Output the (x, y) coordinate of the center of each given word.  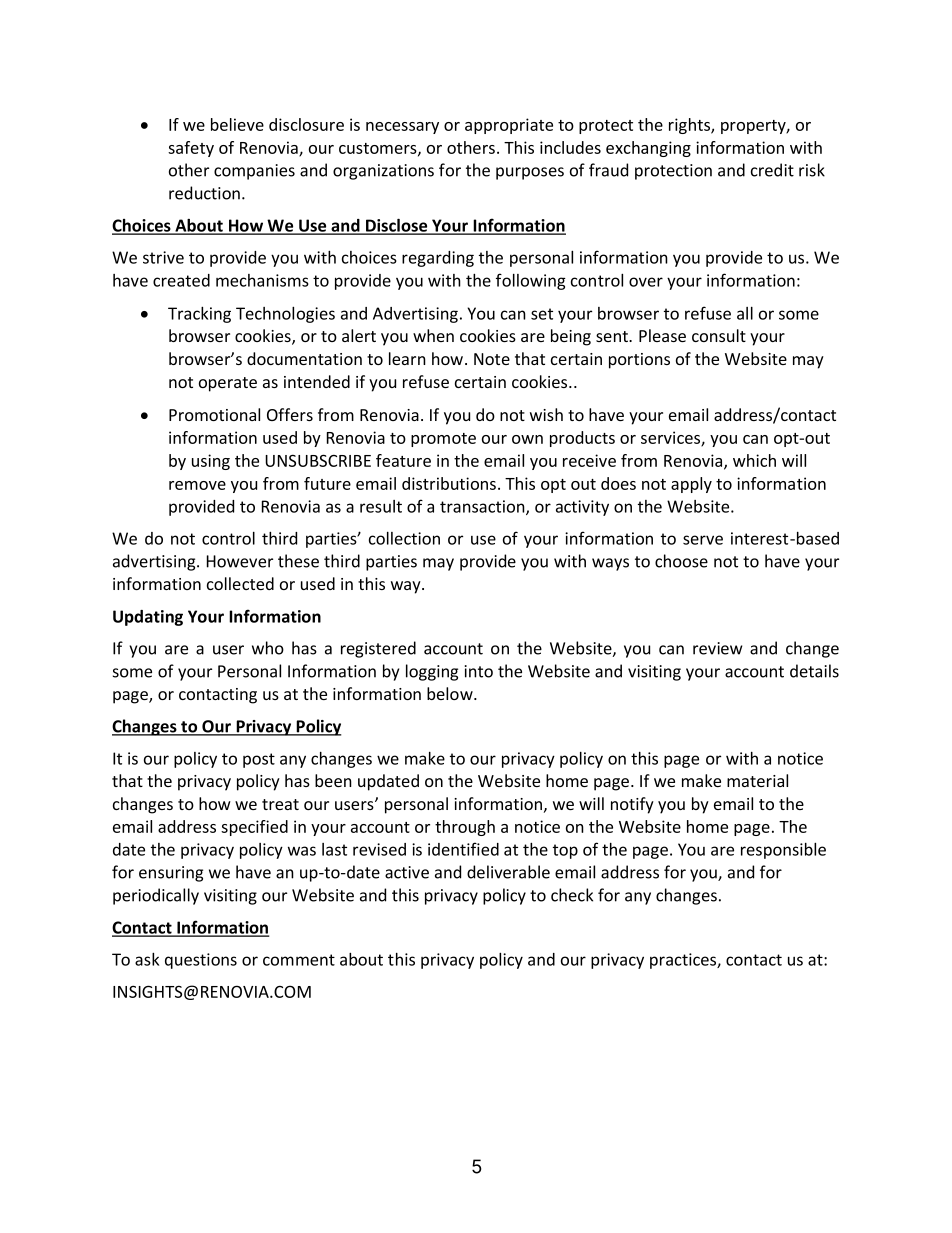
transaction (483, 507)
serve (703, 540)
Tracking (199, 314)
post (259, 760)
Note (492, 359)
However (240, 561)
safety (191, 149)
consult (719, 335)
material (757, 780)
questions (201, 961)
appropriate (509, 126)
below (451, 693)
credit (772, 170)
